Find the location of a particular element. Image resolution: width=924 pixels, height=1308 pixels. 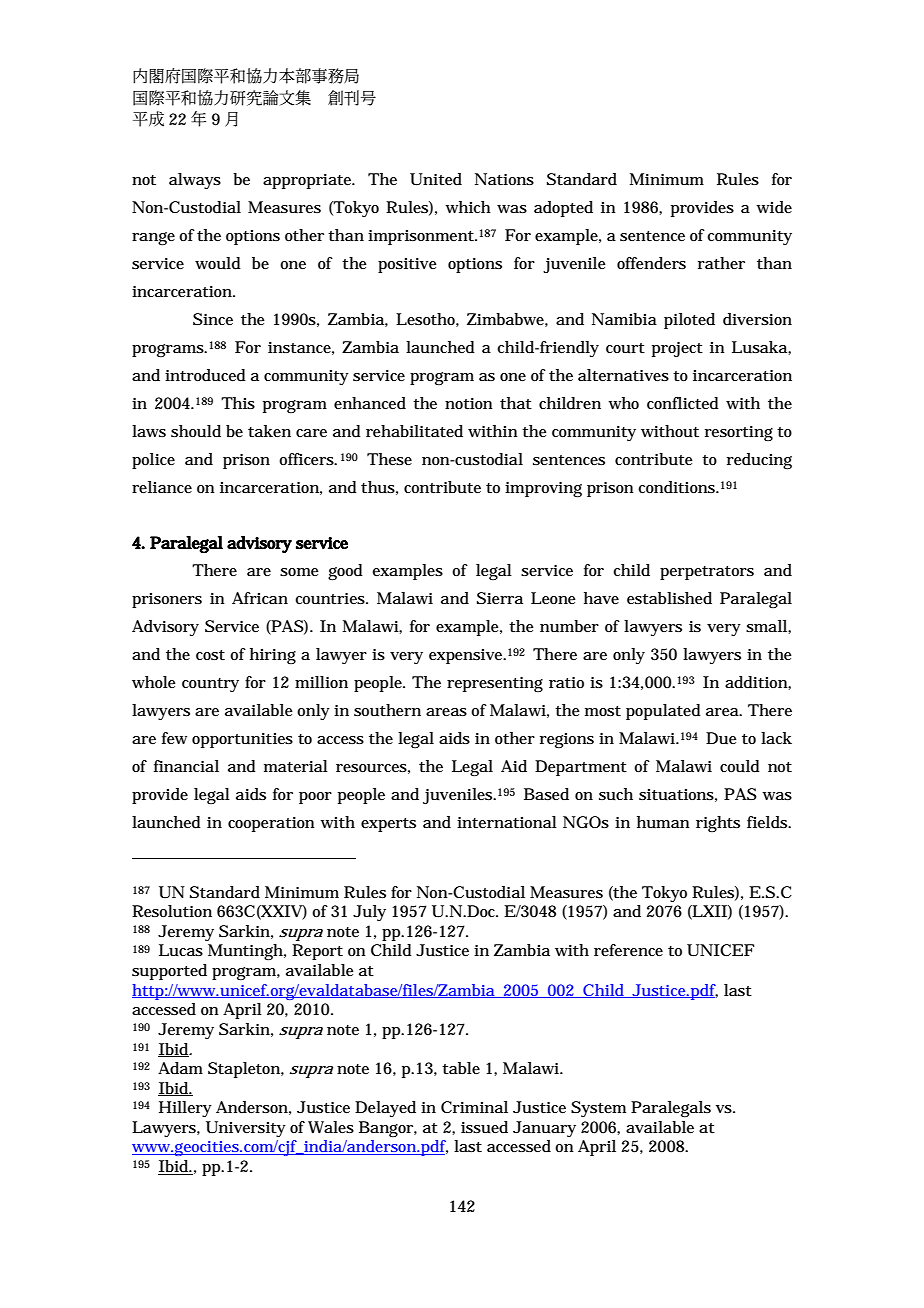

financial is located at coordinates (186, 766).
